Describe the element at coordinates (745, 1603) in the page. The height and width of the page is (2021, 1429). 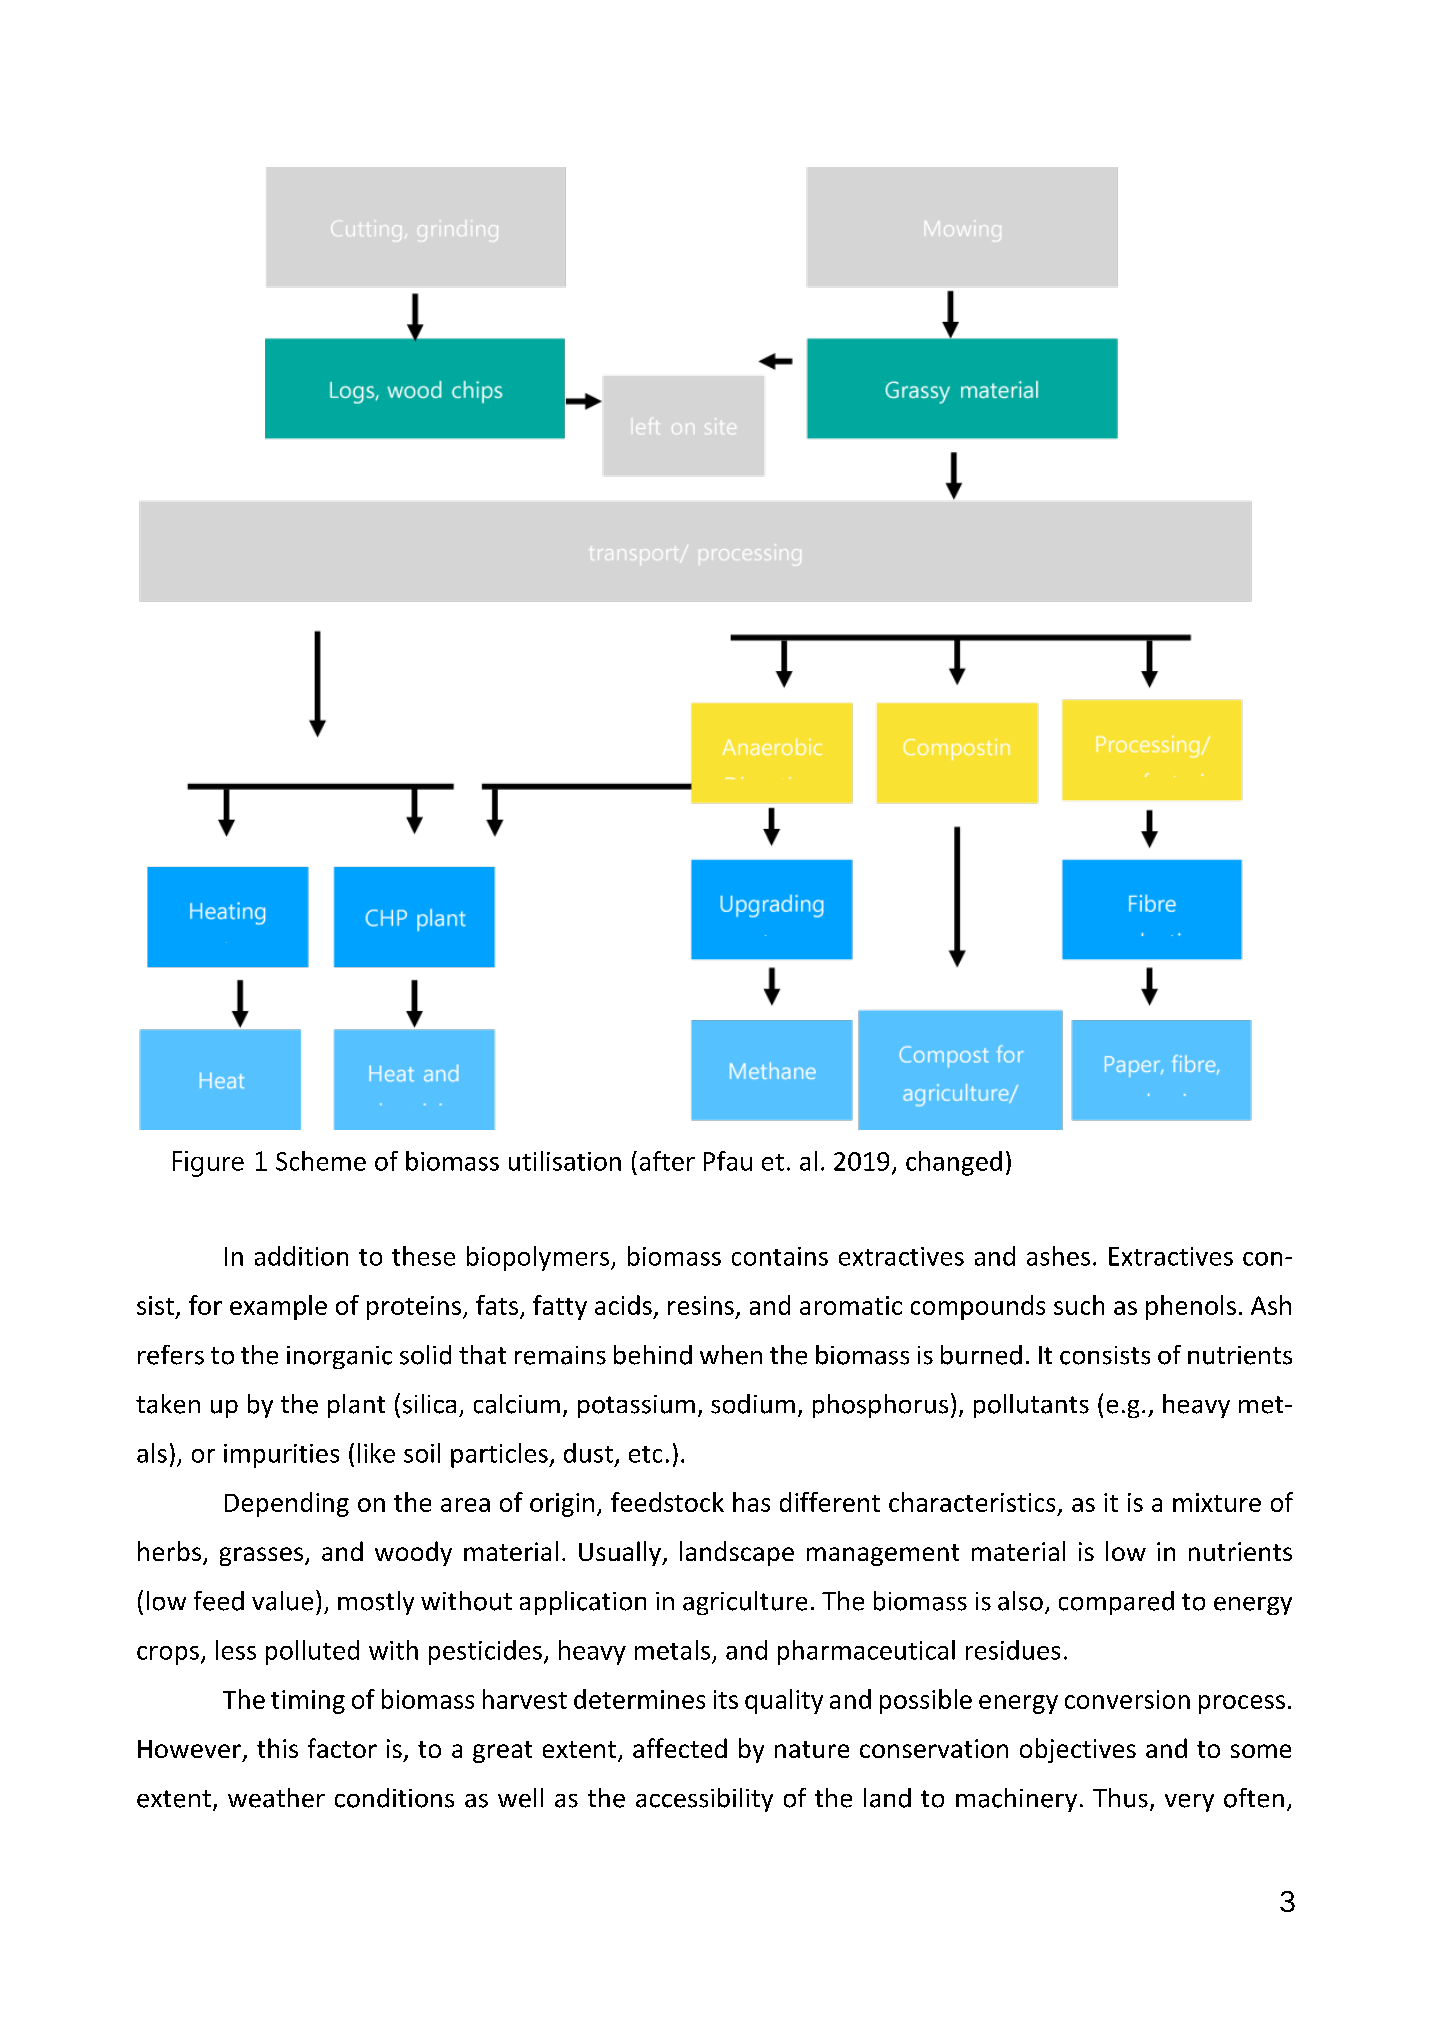
I see `agriculture` at that location.
